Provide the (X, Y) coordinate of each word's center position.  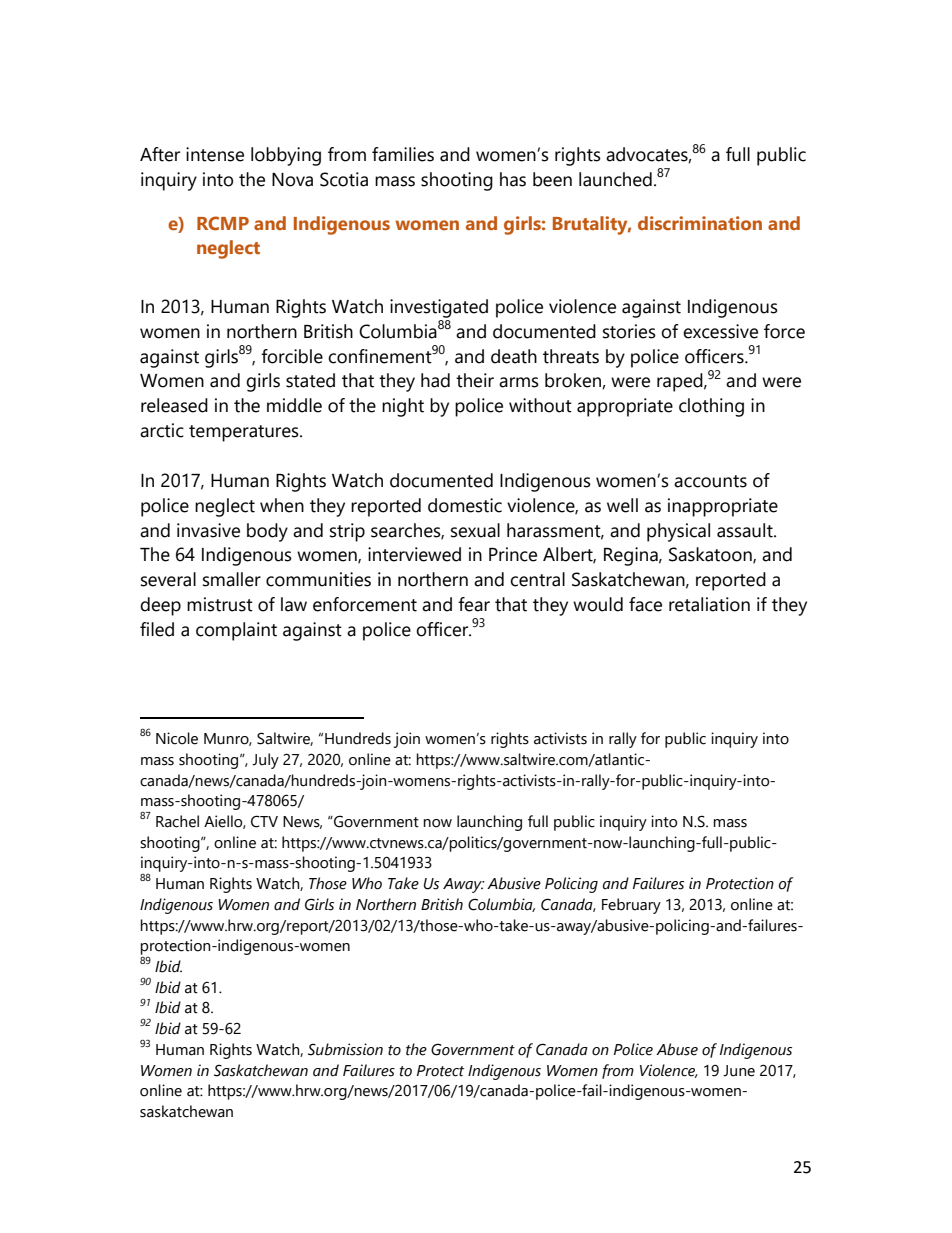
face (645, 604)
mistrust (220, 604)
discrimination (700, 223)
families (403, 154)
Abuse (677, 1049)
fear (474, 604)
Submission (345, 1049)
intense (215, 154)
